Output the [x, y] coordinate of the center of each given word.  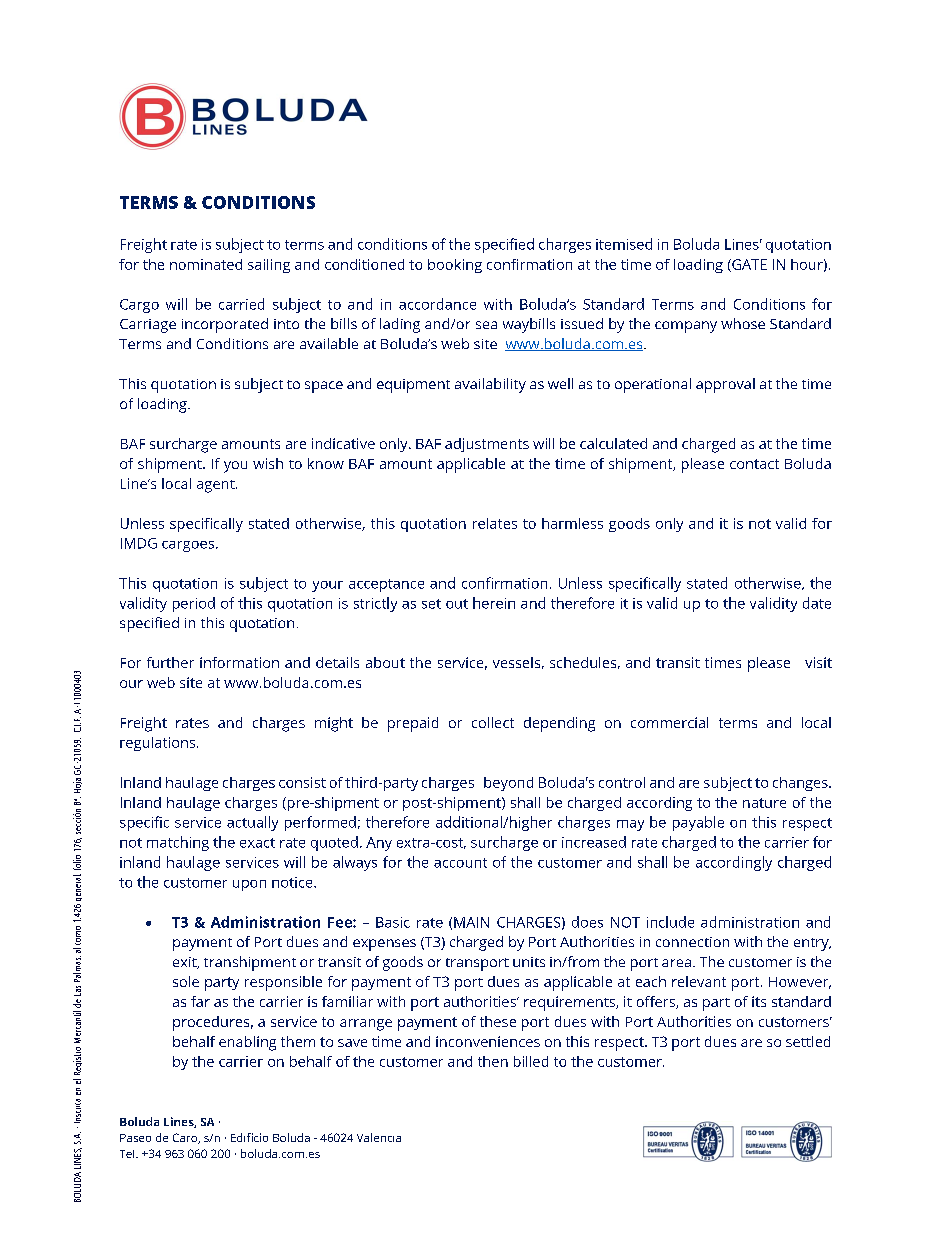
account [460, 863]
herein [494, 603]
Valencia [379, 1137]
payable [698, 823]
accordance [437, 304]
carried [241, 304]
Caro [186, 1138]
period [194, 604]
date [817, 603]
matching [178, 843]
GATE [748, 265]
